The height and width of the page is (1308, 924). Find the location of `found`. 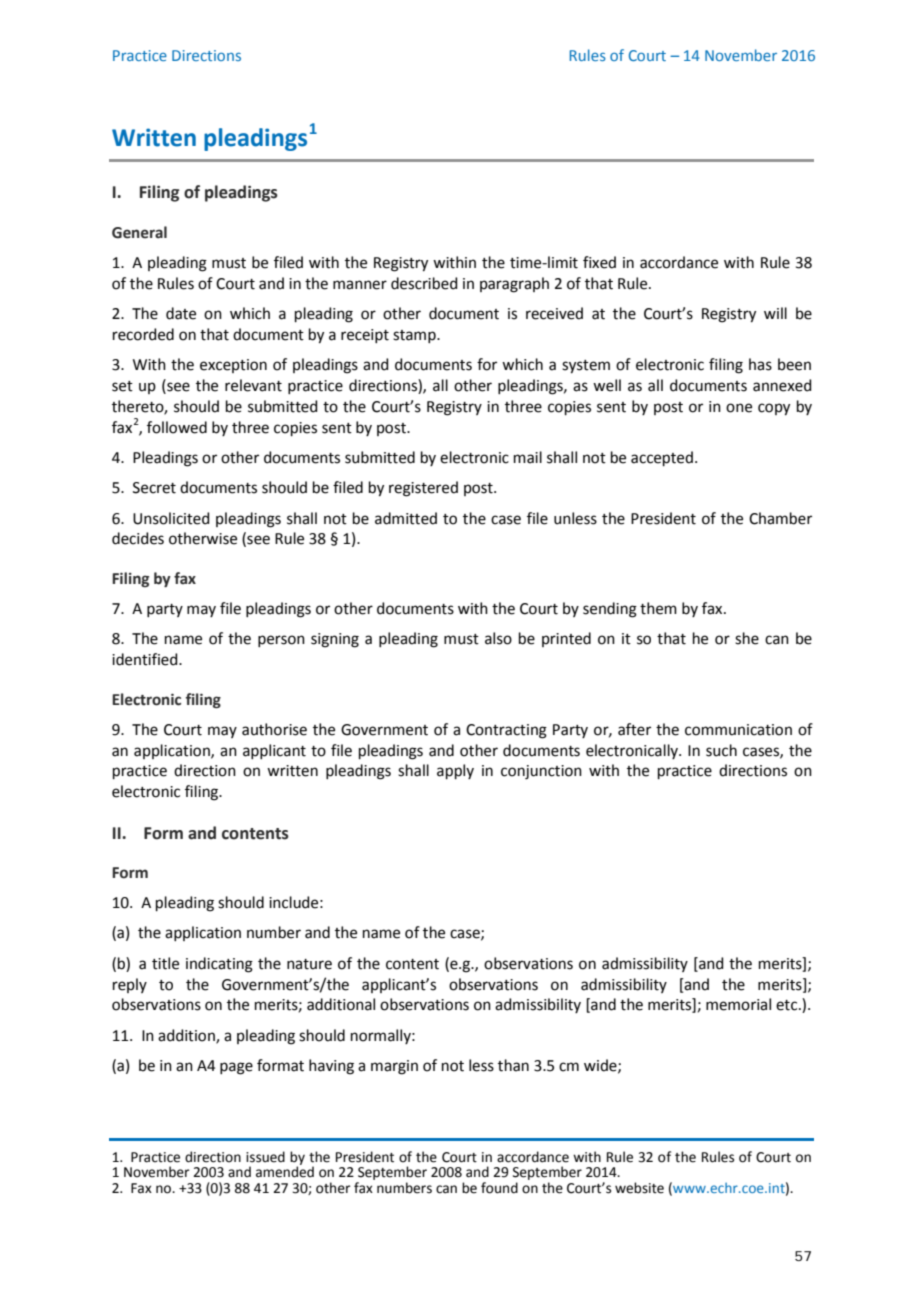

found is located at coordinates (499, 1188).
